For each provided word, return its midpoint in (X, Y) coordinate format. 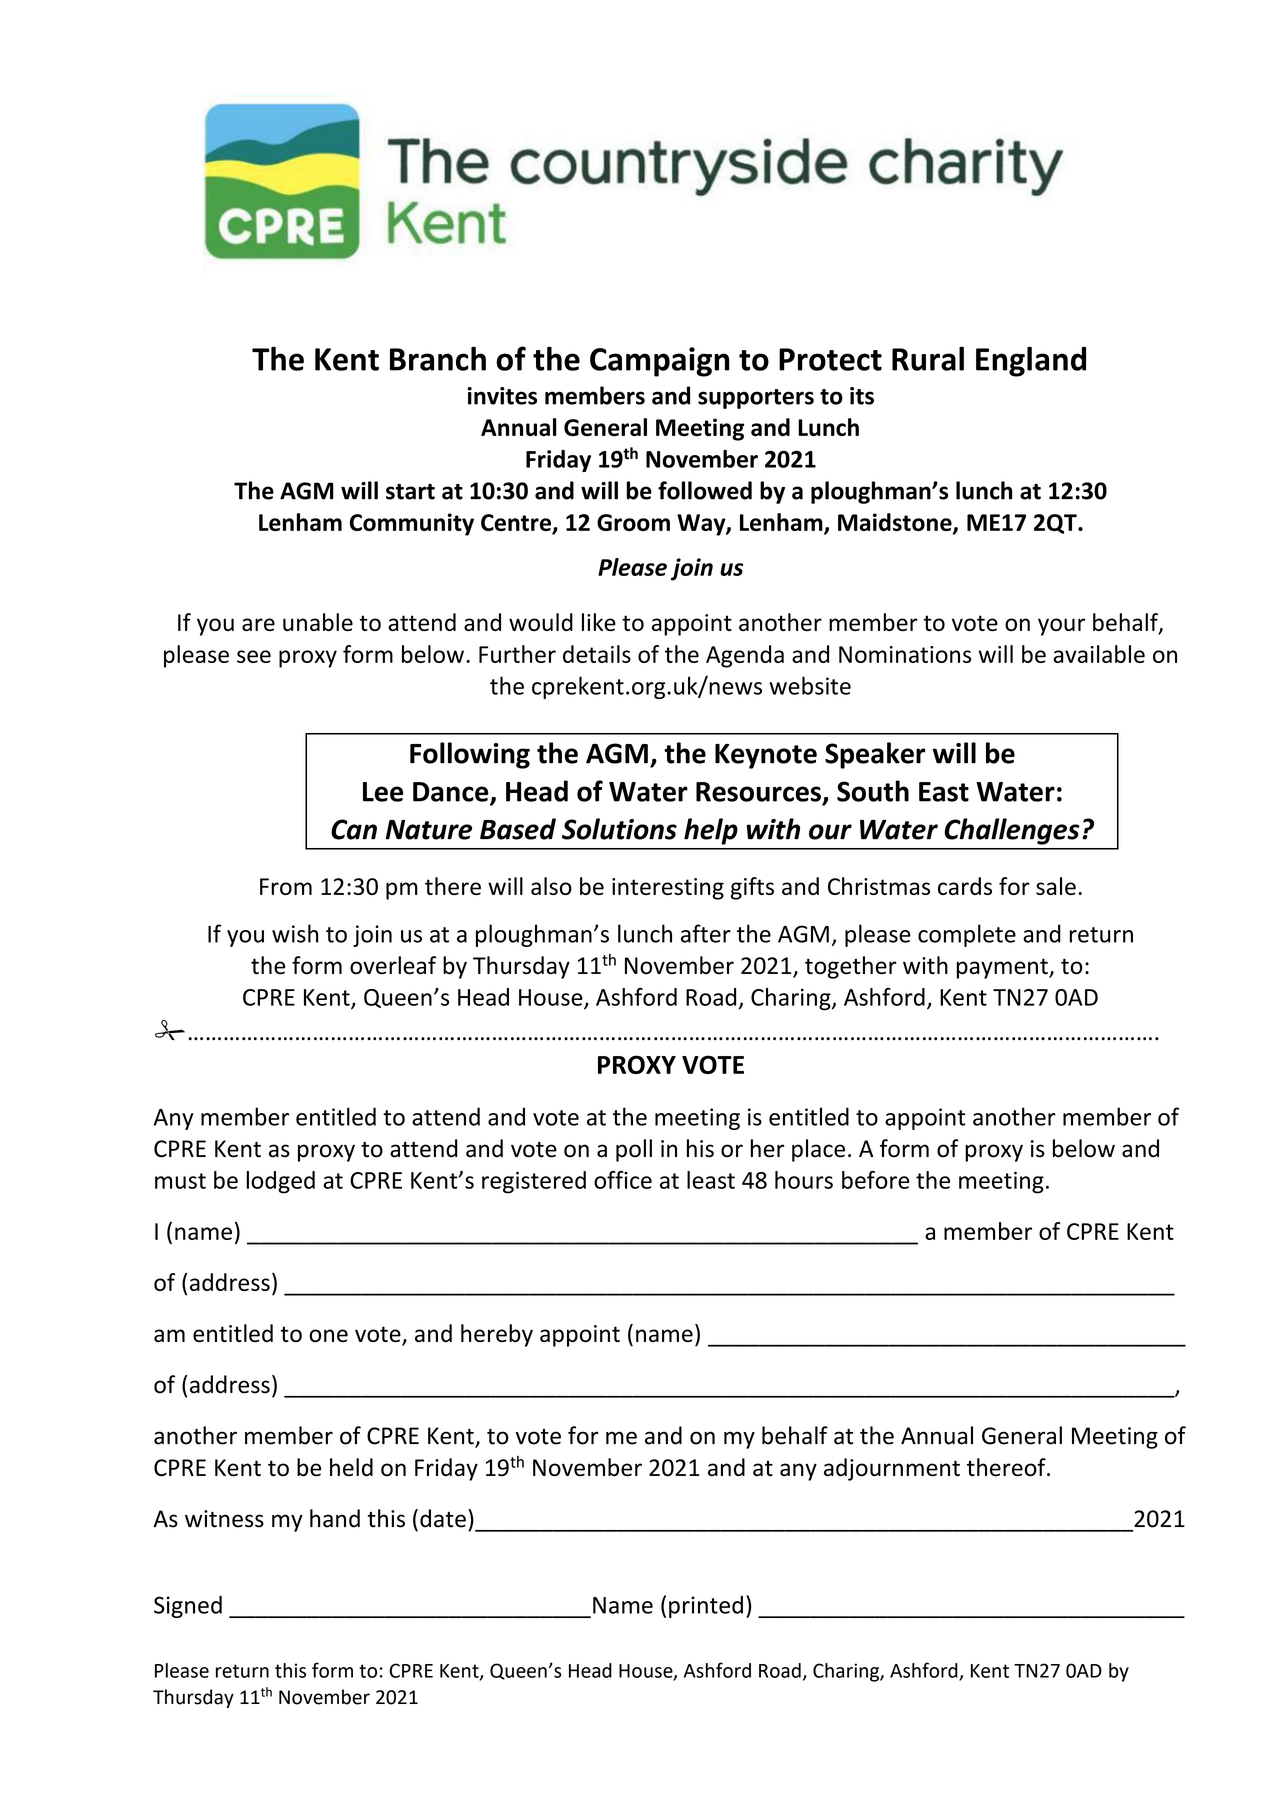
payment (1003, 968)
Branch (438, 358)
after (706, 933)
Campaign (659, 362)
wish (295, 933)
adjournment (892, 1469)
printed (706, 1606)
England (1031, 361)
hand (335, 1518)
